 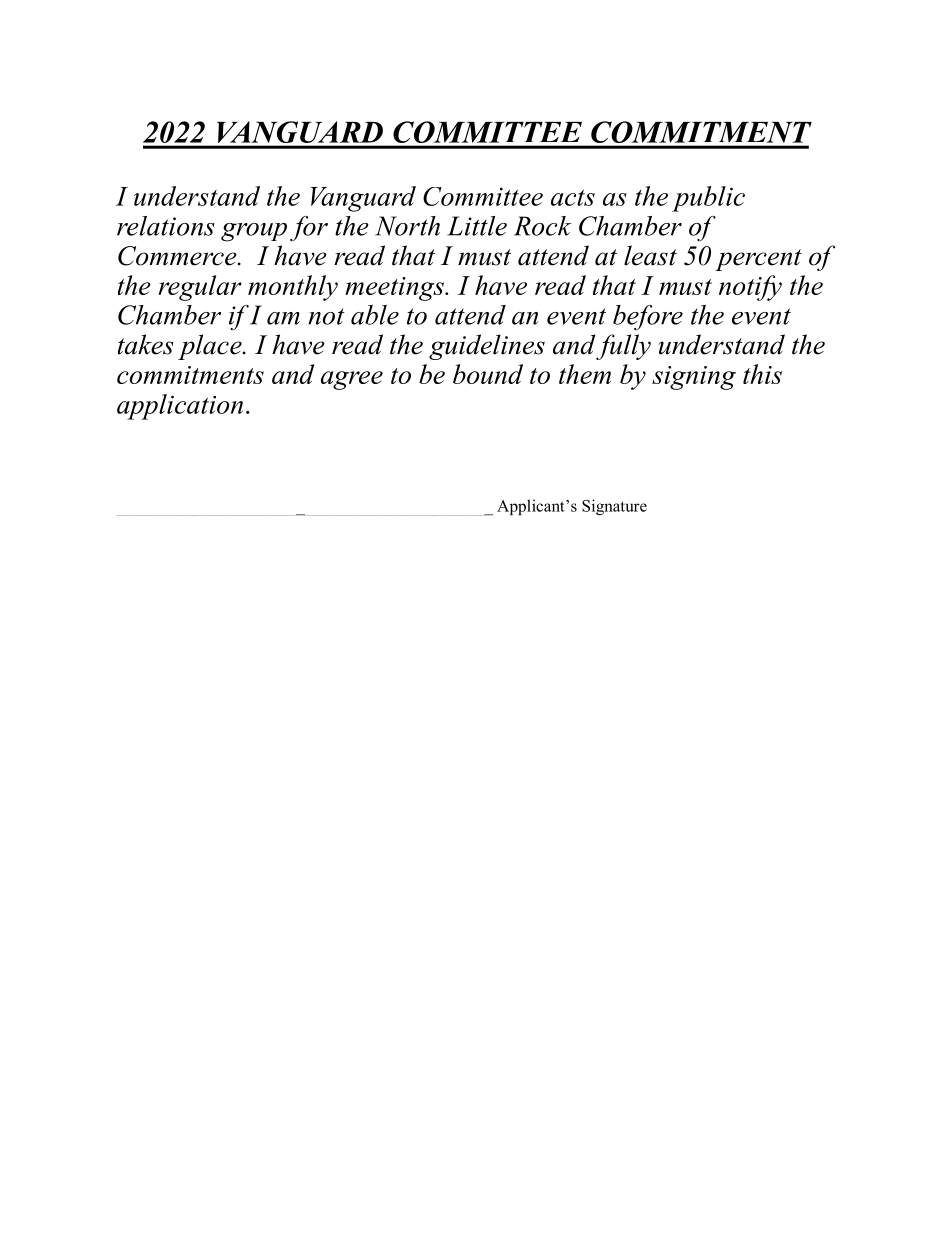 What do you see at coordinates (180, 407) in the document?
I see `application` at bounding box center [180, 407].
